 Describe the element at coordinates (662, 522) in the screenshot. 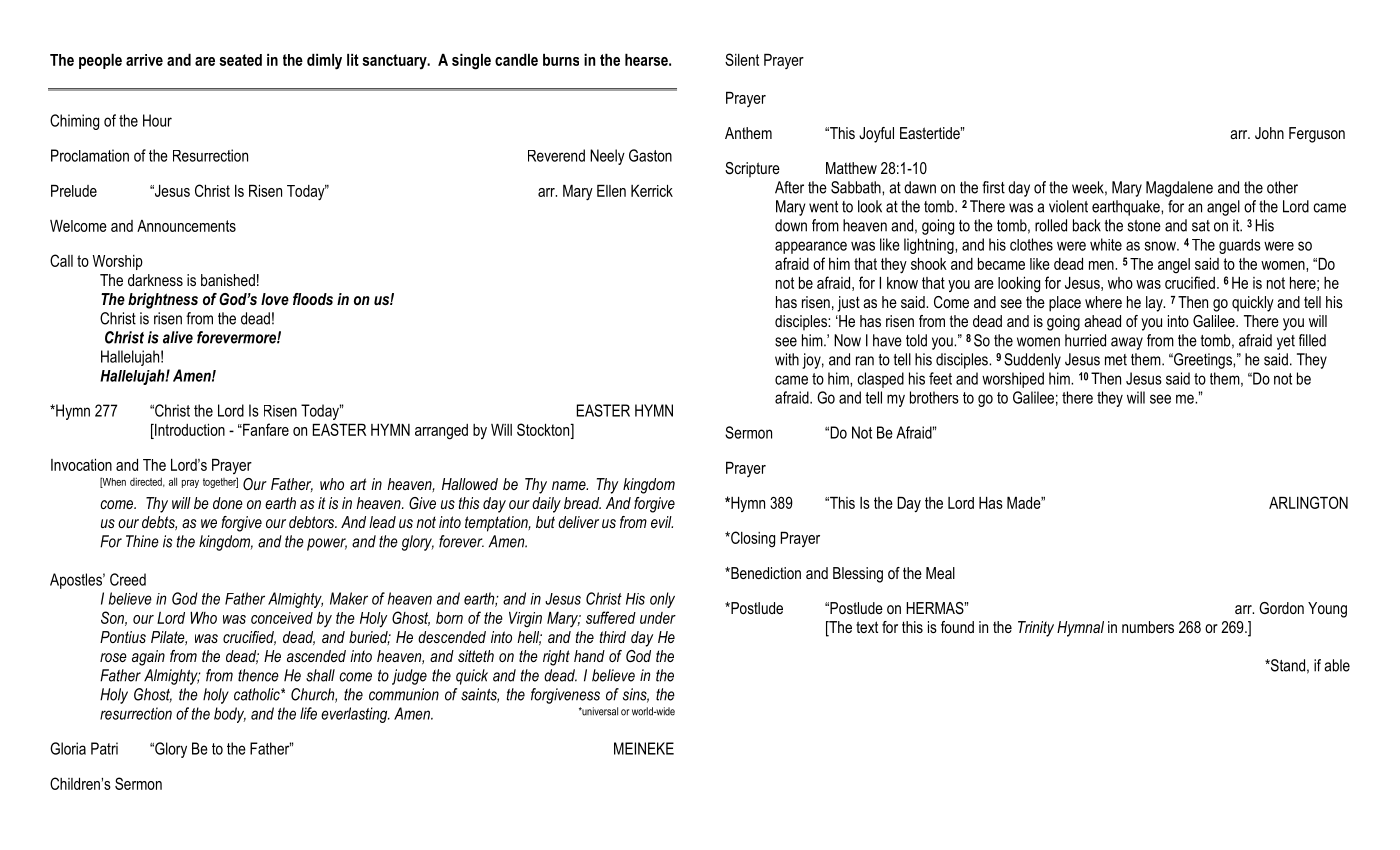

I see `evil` at that location.
